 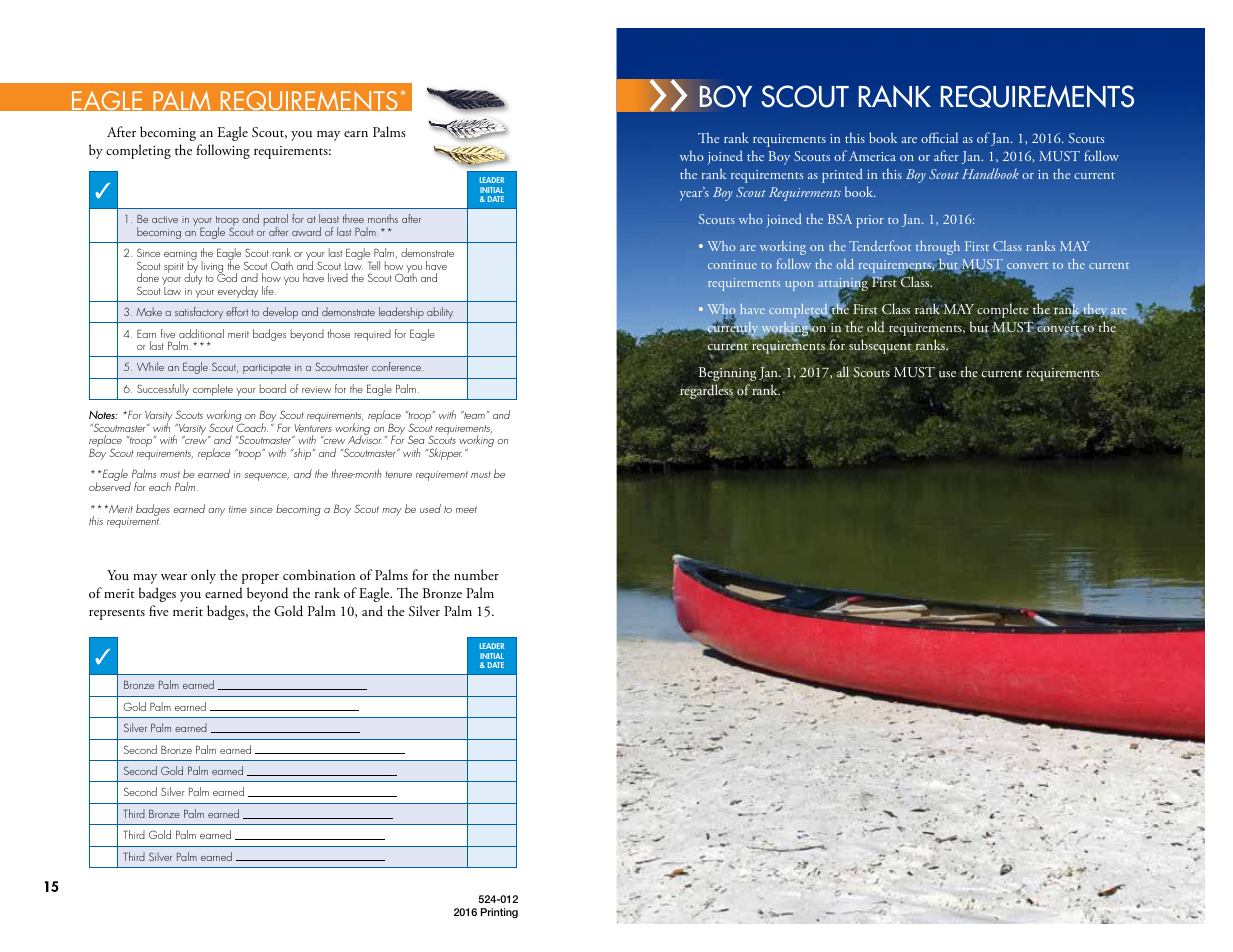 I want to click on Successfully, so click(x=163, y=390).
